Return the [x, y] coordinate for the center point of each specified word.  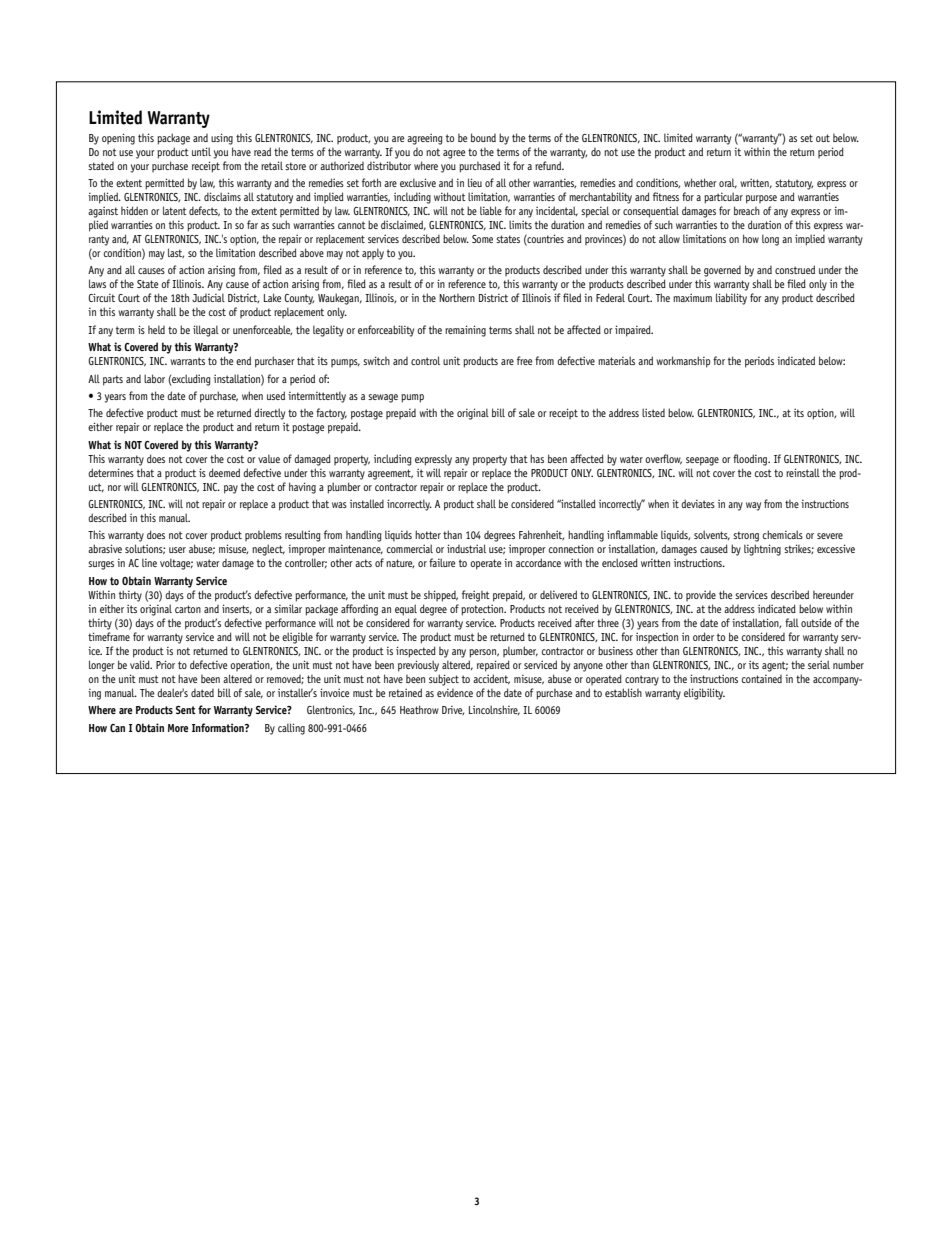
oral [728, 183]
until [201, 151]
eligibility [704, 694]
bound [483, 137]
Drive [453, 710]
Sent [186, 710]
